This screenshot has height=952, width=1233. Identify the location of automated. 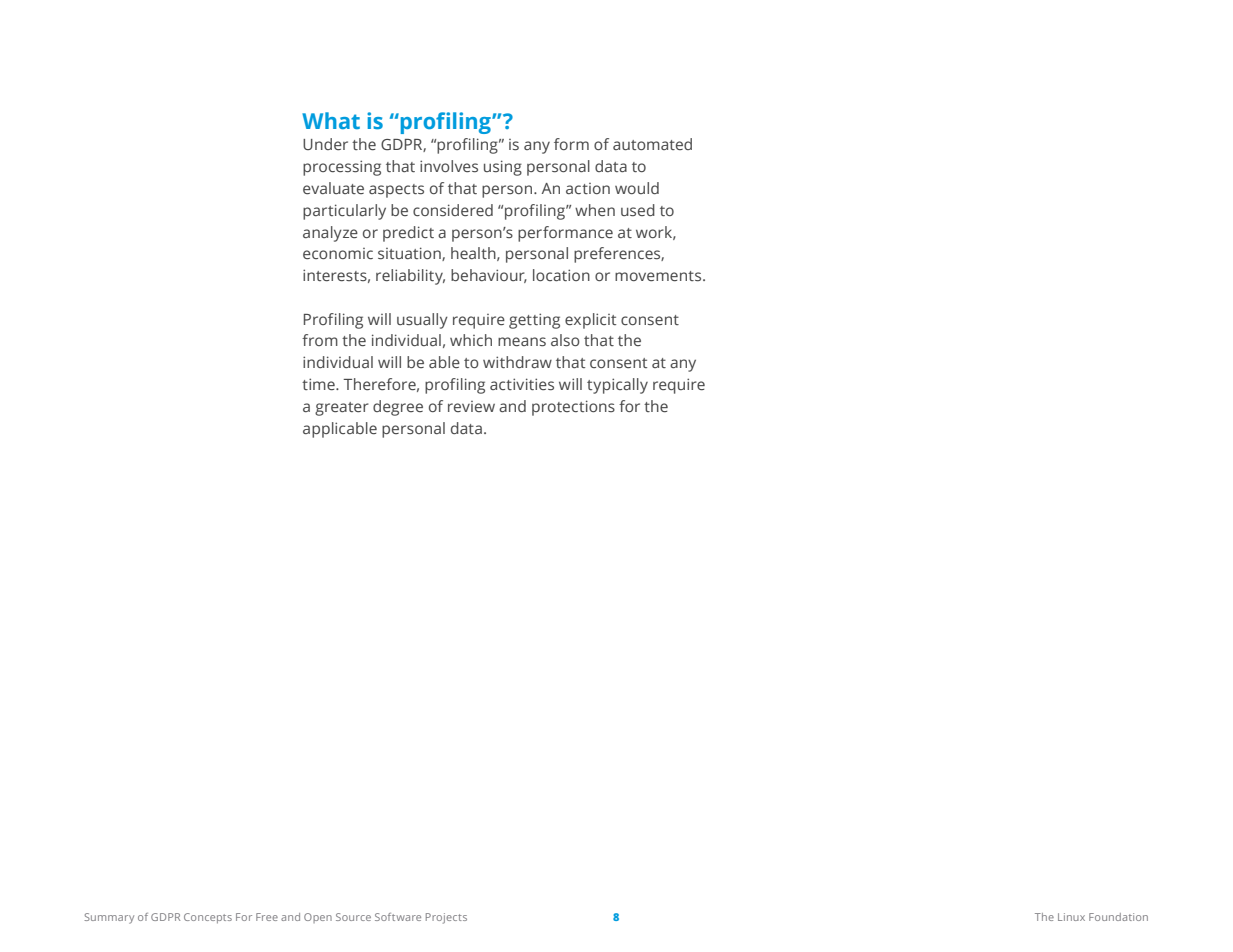
(652, 144).
